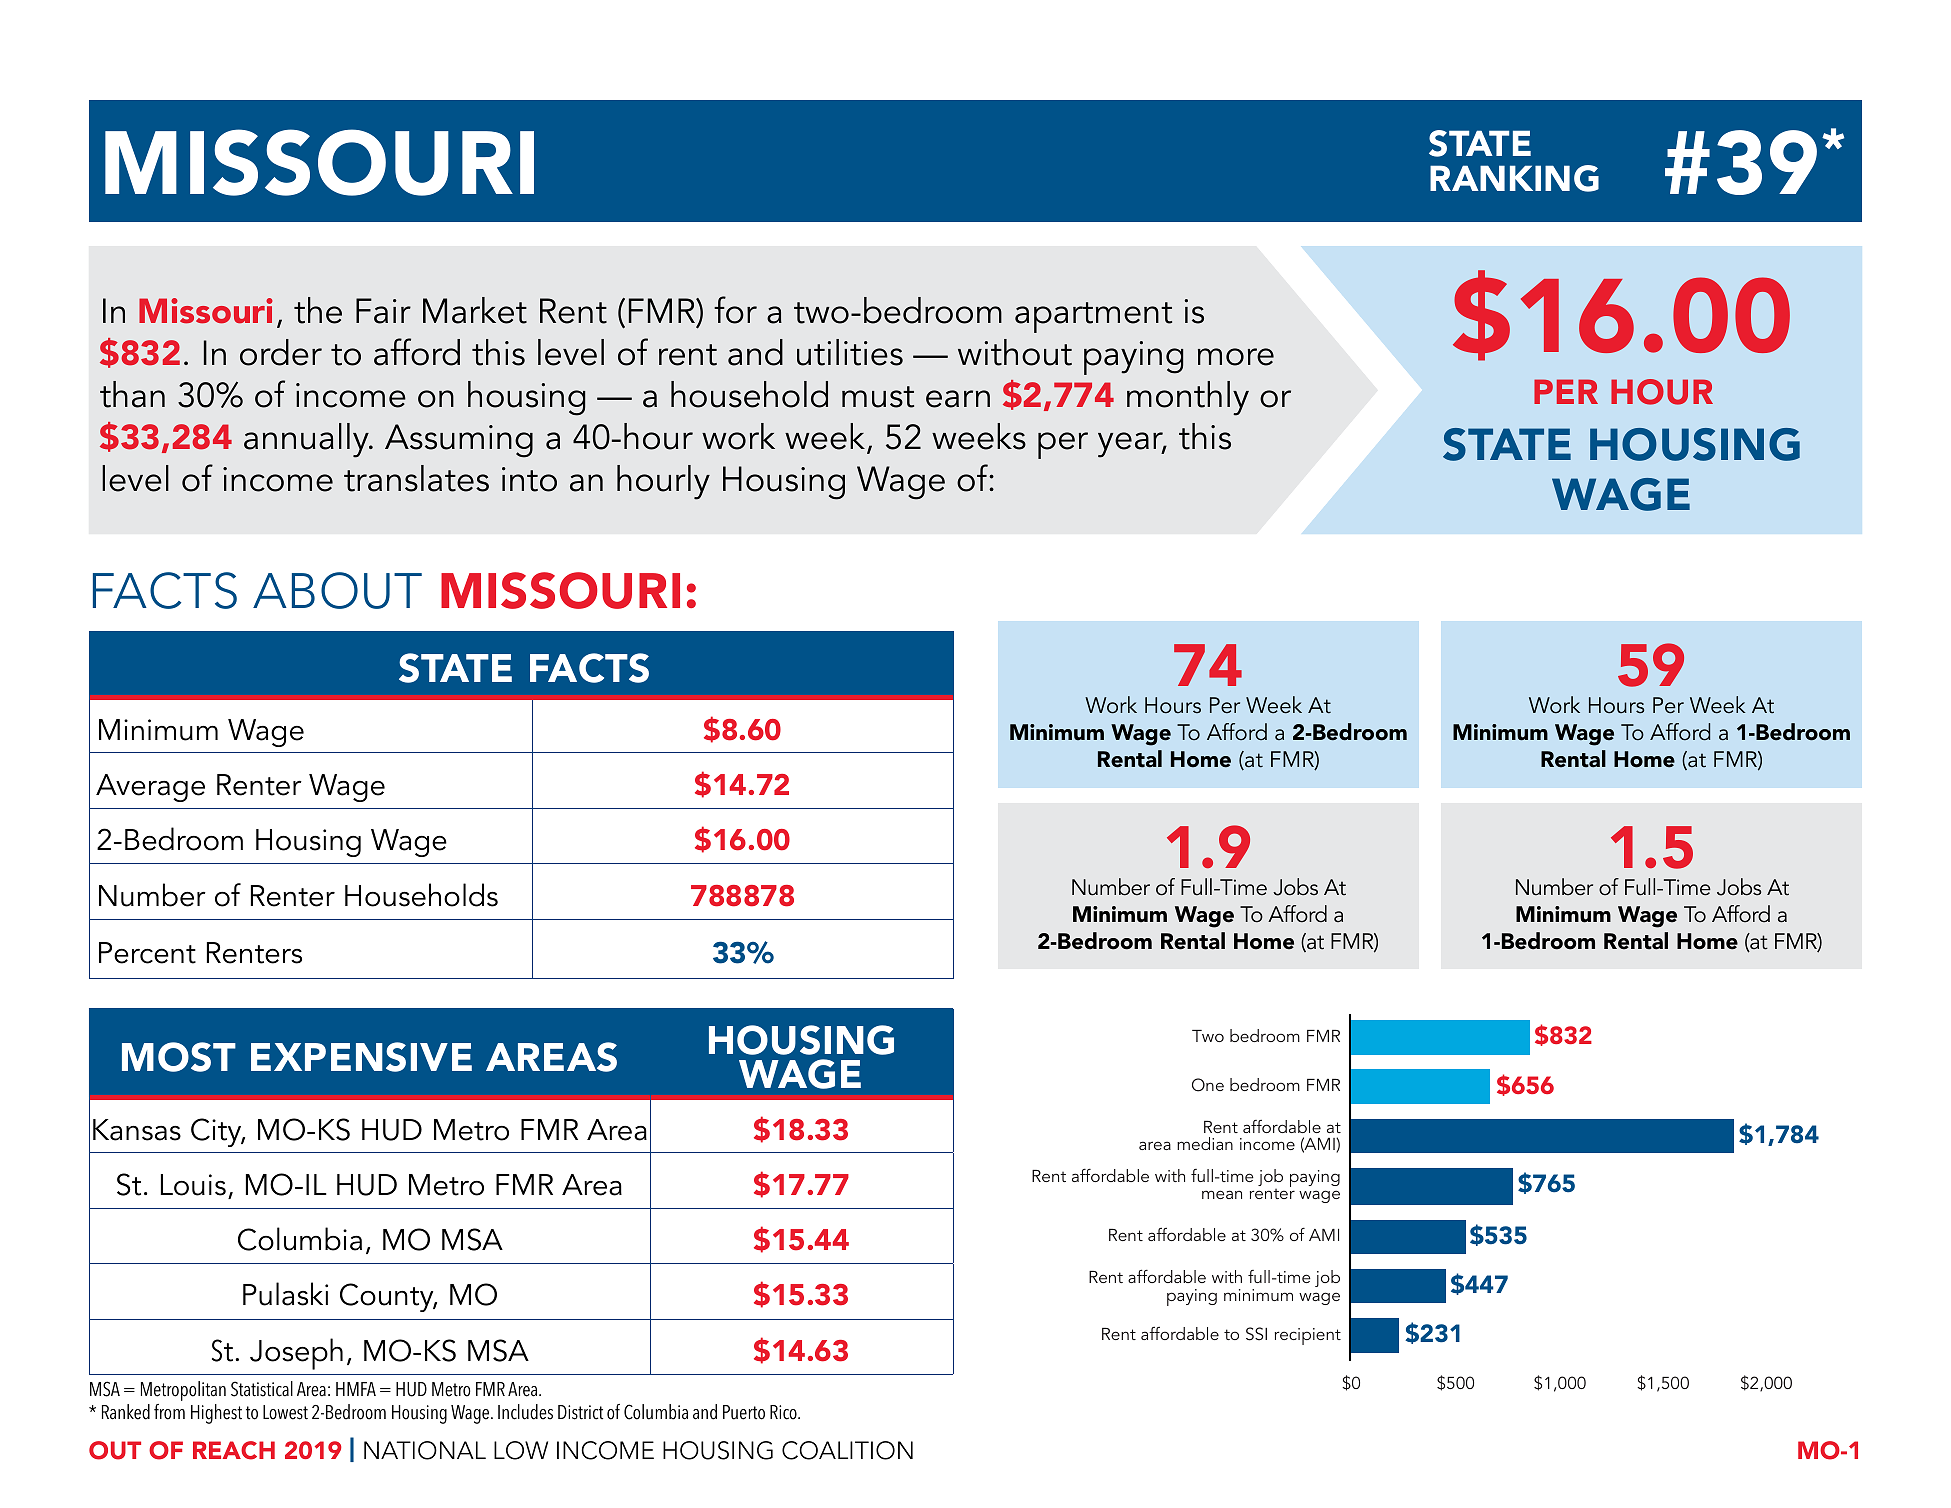 The height and width of the screenshot is (1508, 1951). What do you see at coordinates (147, 953) in the screenshot?
I see `Percent` at bounding box center [147, 953].
